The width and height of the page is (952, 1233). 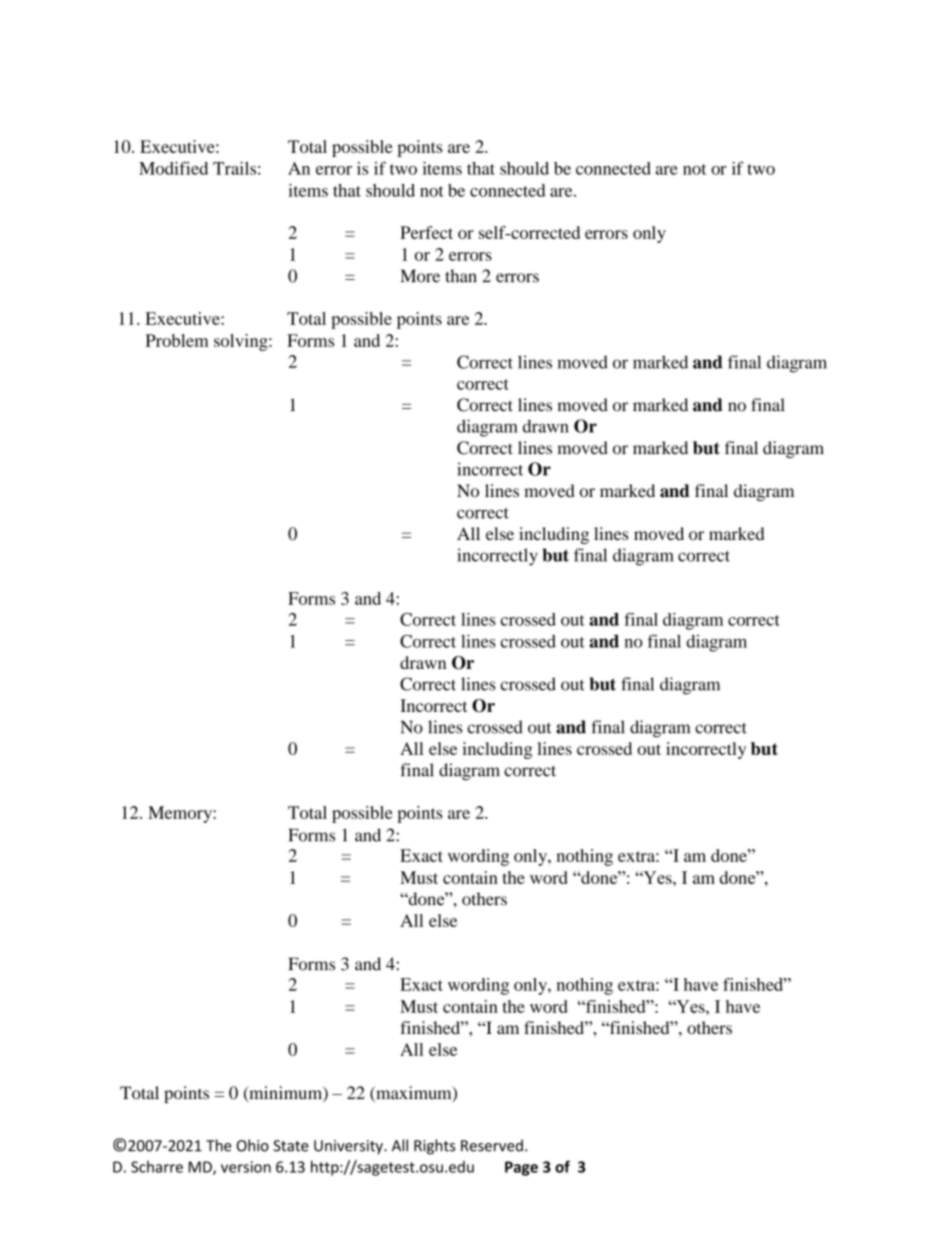 I want to click on version, so click(x=246, y=1167).
